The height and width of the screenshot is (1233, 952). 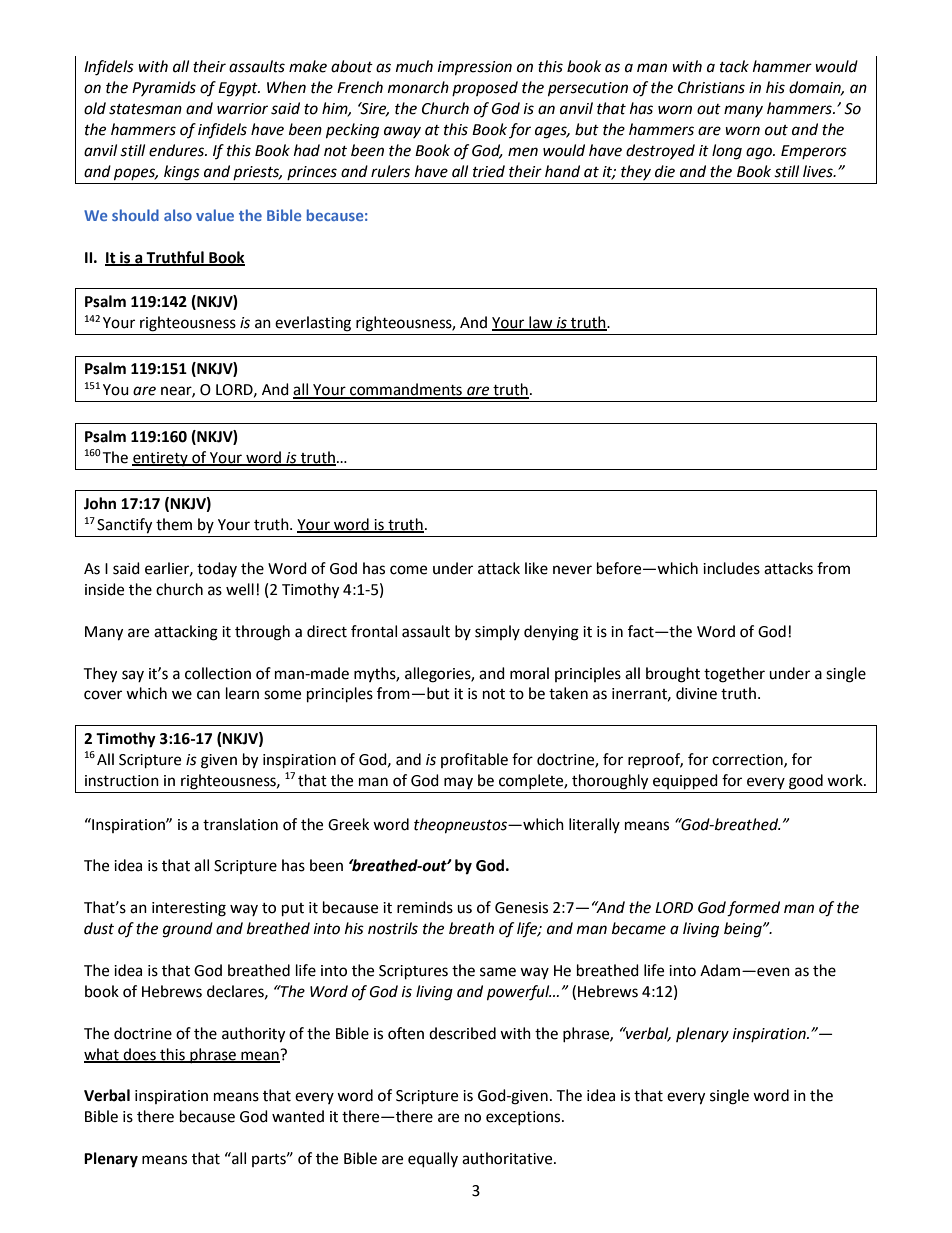 I want to click on Christians, so click(x=711, y=87).
